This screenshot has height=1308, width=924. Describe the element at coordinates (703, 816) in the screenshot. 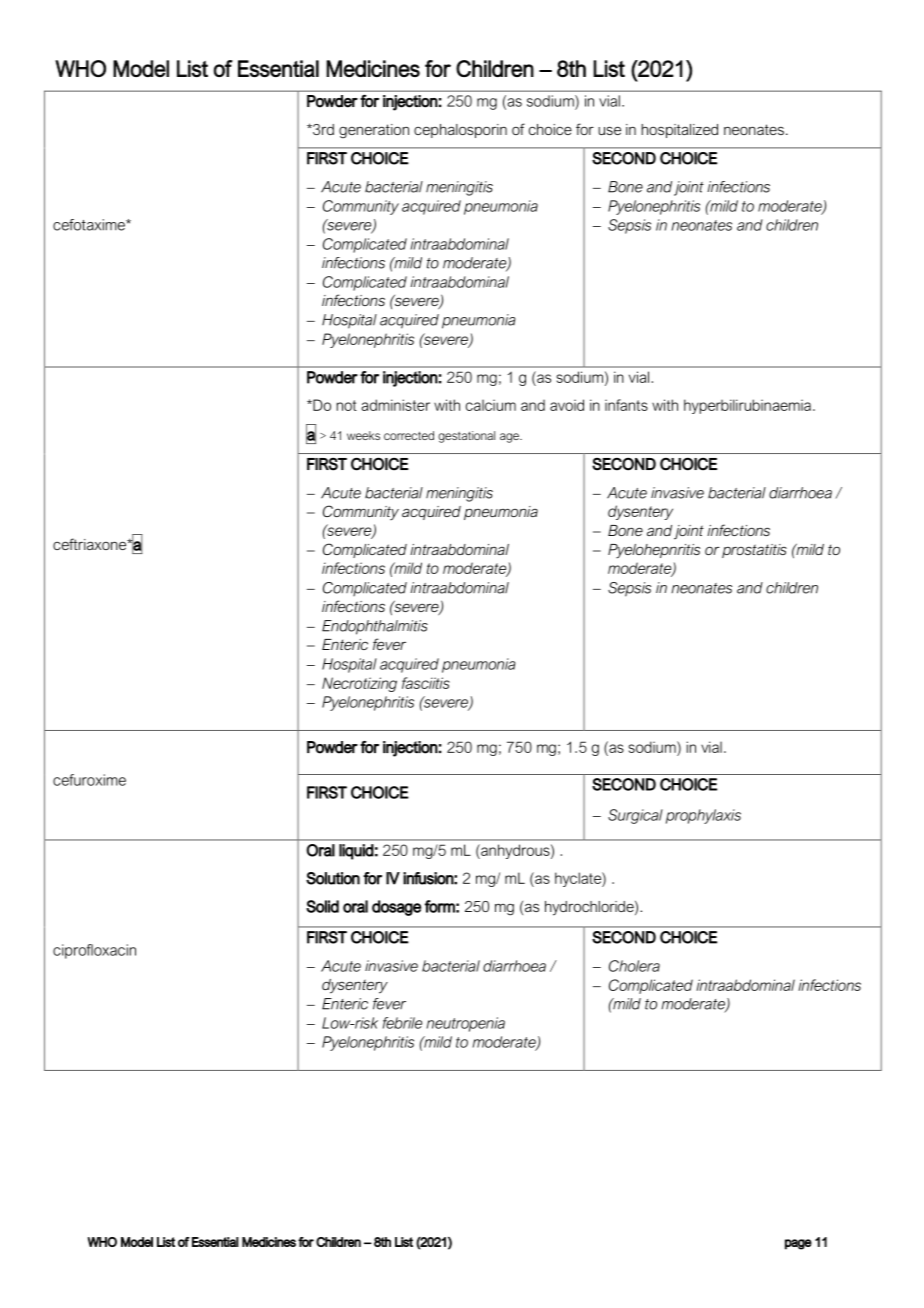

I see `prophylaxis` at that location.
